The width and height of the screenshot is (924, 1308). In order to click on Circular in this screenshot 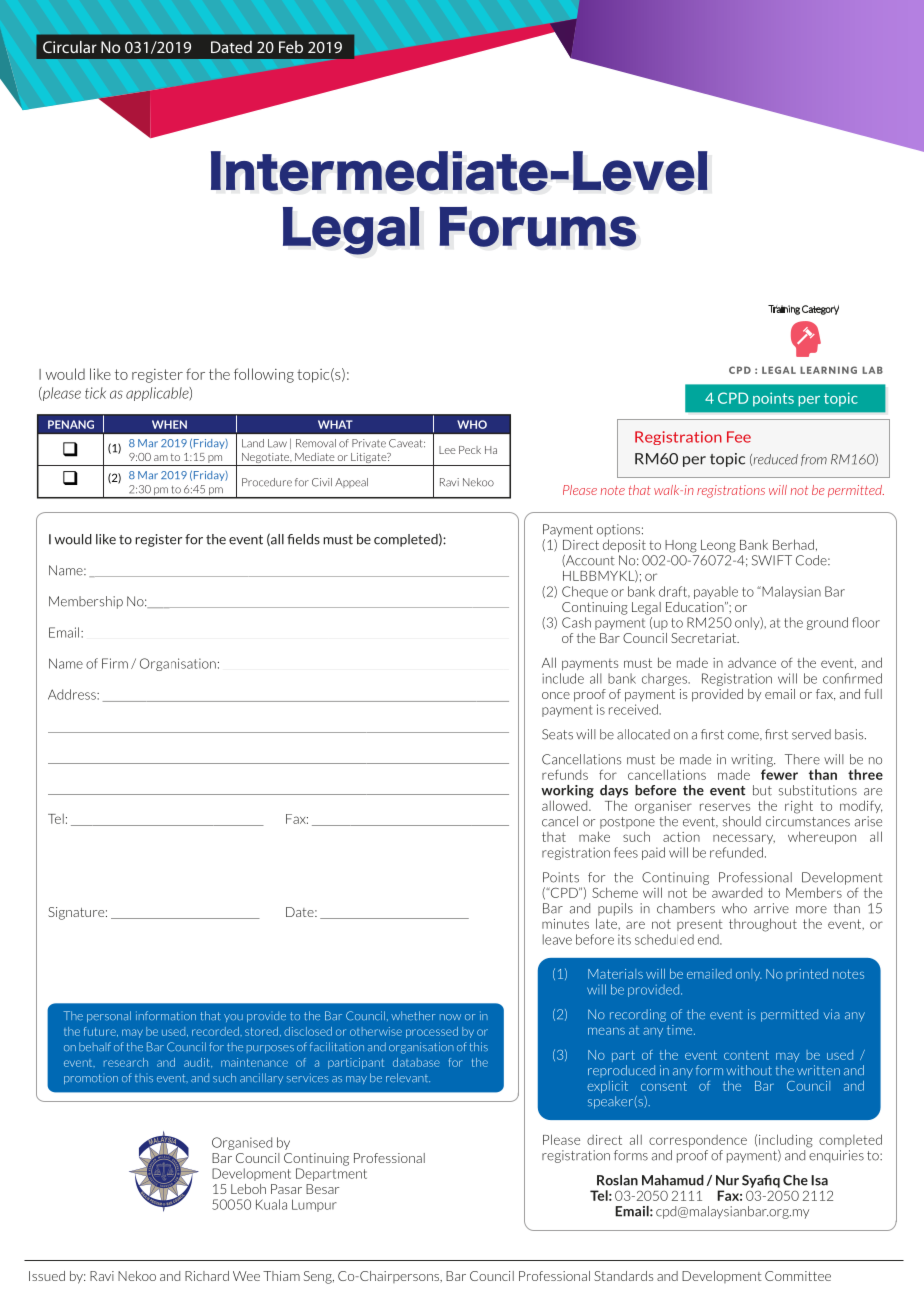, I will do `click(70, 47)`.
